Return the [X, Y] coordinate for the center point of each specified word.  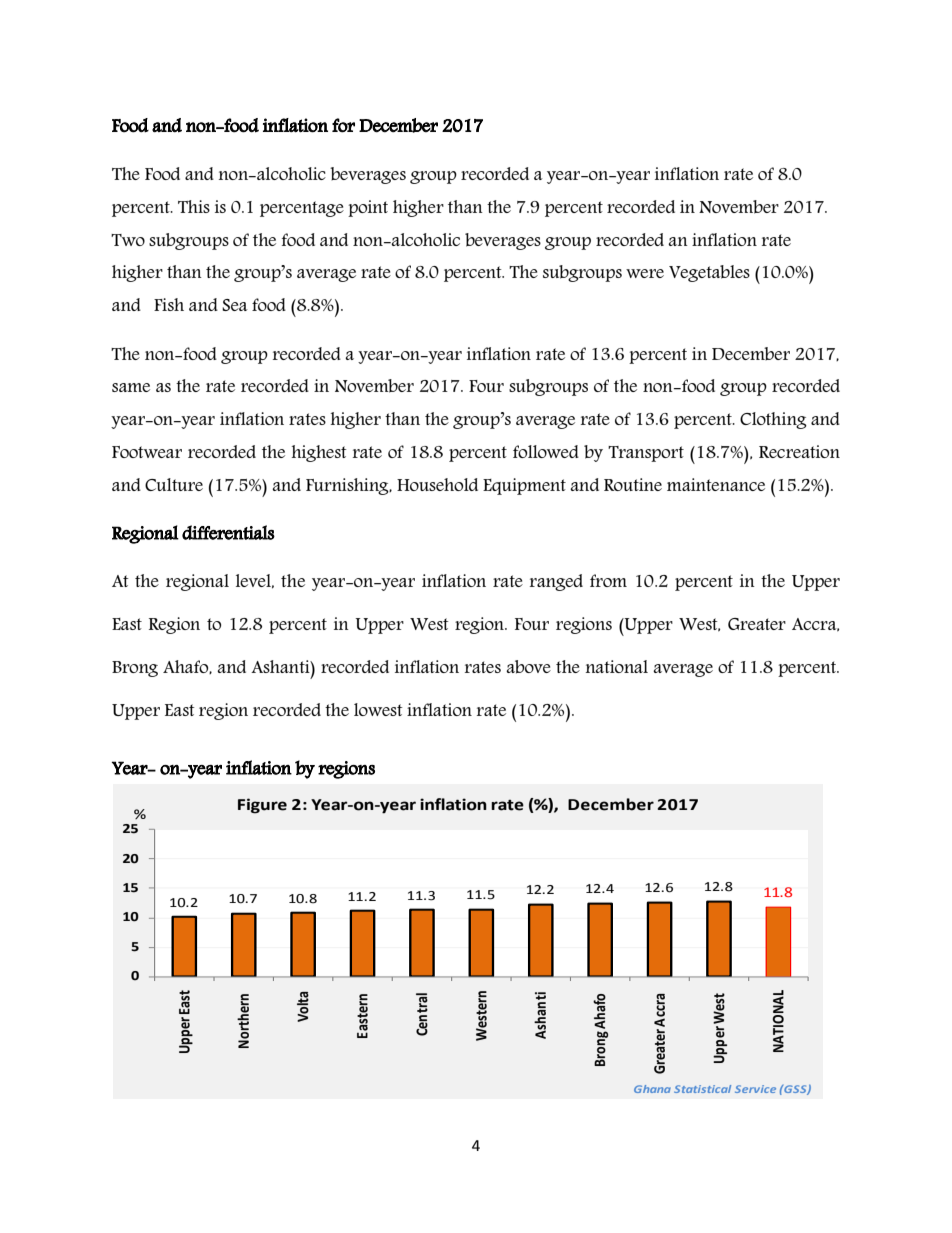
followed [546, 451]
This [194, 206]
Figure [262, 806]
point [368, 208]
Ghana [652, 1089]
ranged [556, 582]
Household [437, 484]
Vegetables [709, 273]
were [645, 273]
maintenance [716, 484]
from [608, 580]
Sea [235, 305]
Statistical [702, 1089]
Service [755, 1089]
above [528, 667]
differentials [228, 532]
